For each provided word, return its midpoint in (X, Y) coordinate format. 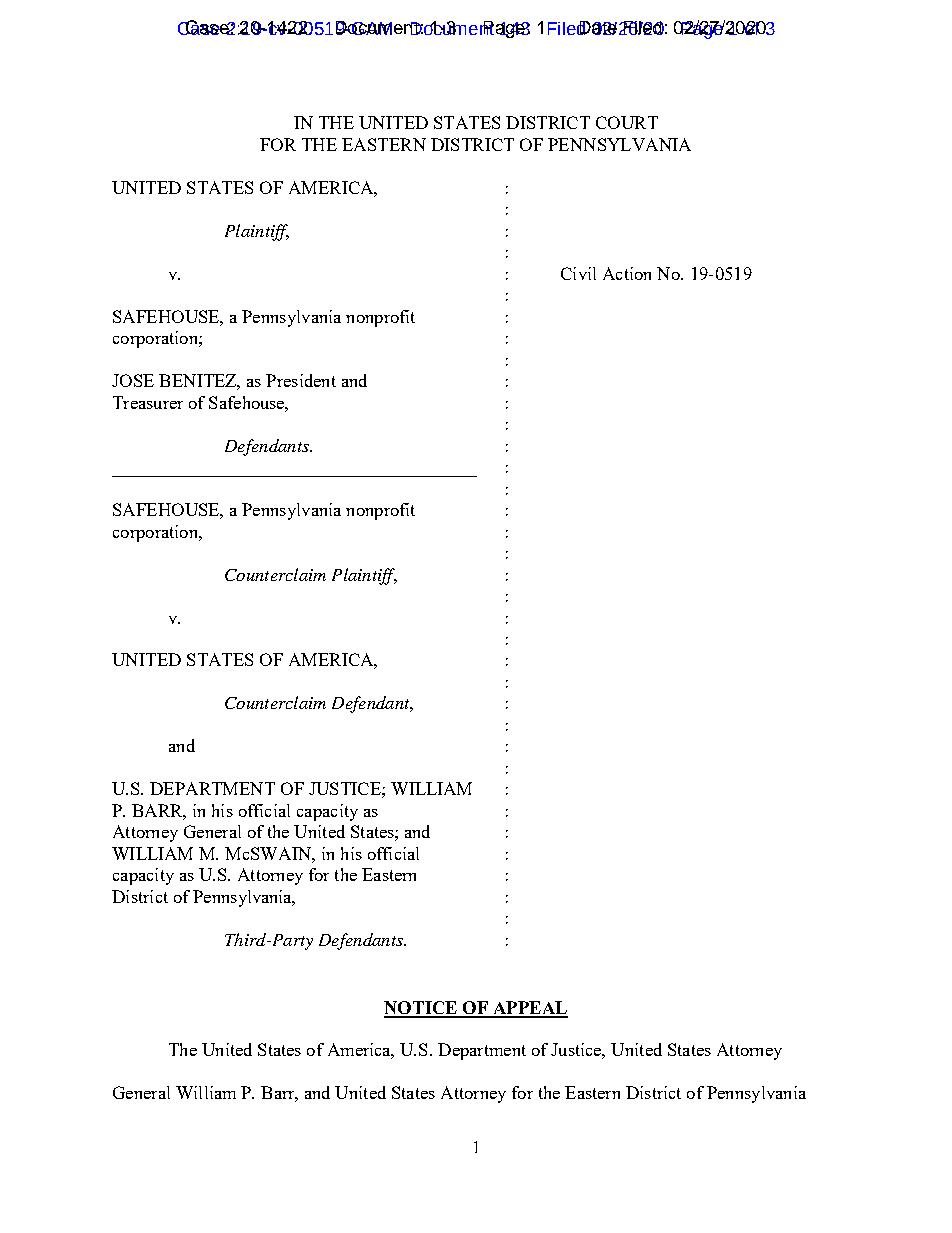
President (301, 380)
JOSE (133, 380)
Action (627, 273)
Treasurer (148, 402)
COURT (627, 122)
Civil (578, 273)
